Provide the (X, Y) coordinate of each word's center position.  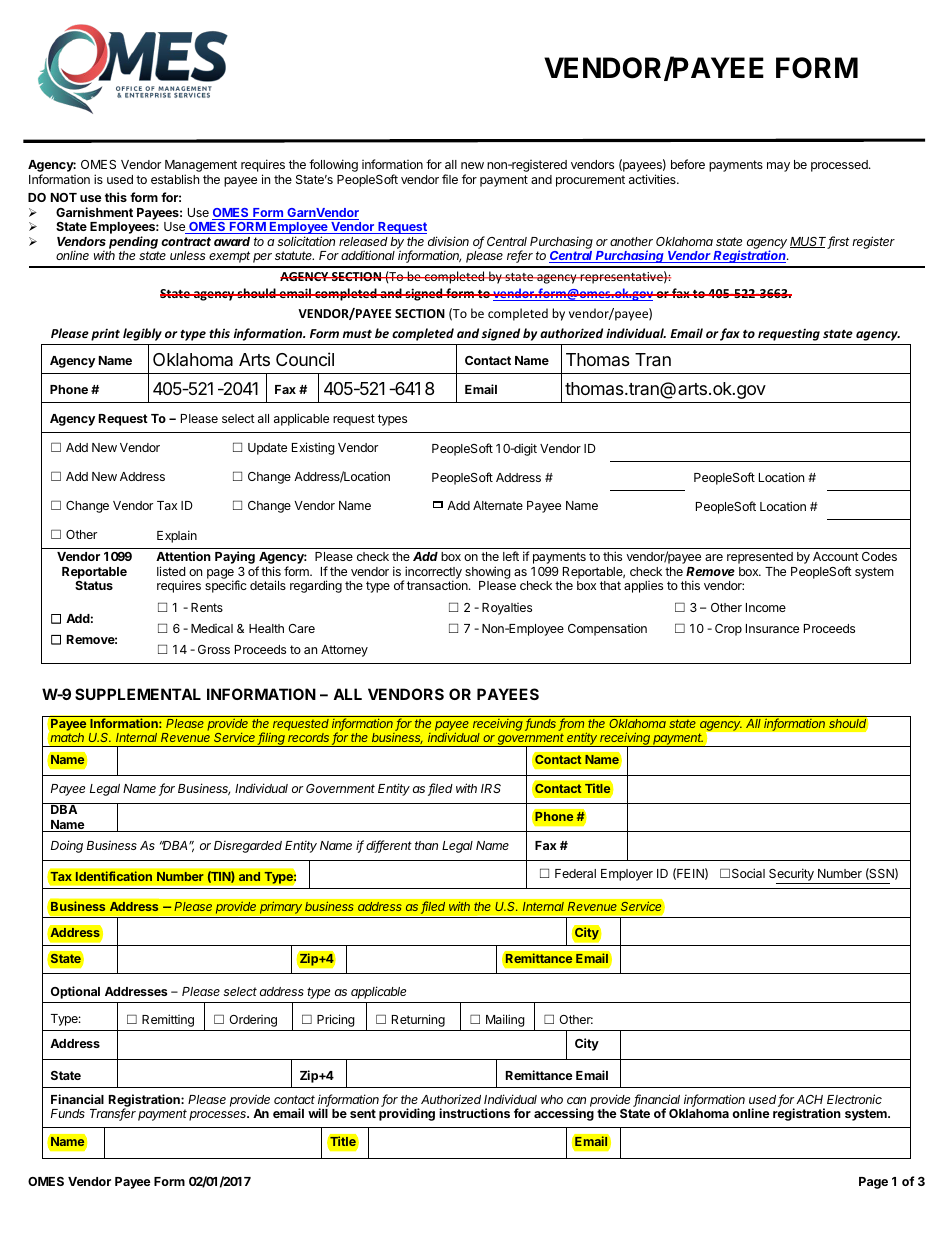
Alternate (498, 505)
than (426, 845)
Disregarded (248, 847)
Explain (177, 536)
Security (792, 876)
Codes (879, 556)
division (448, 241)
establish (175, 179)
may (778, 167)
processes (219, 1116)
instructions (474, 1113)
